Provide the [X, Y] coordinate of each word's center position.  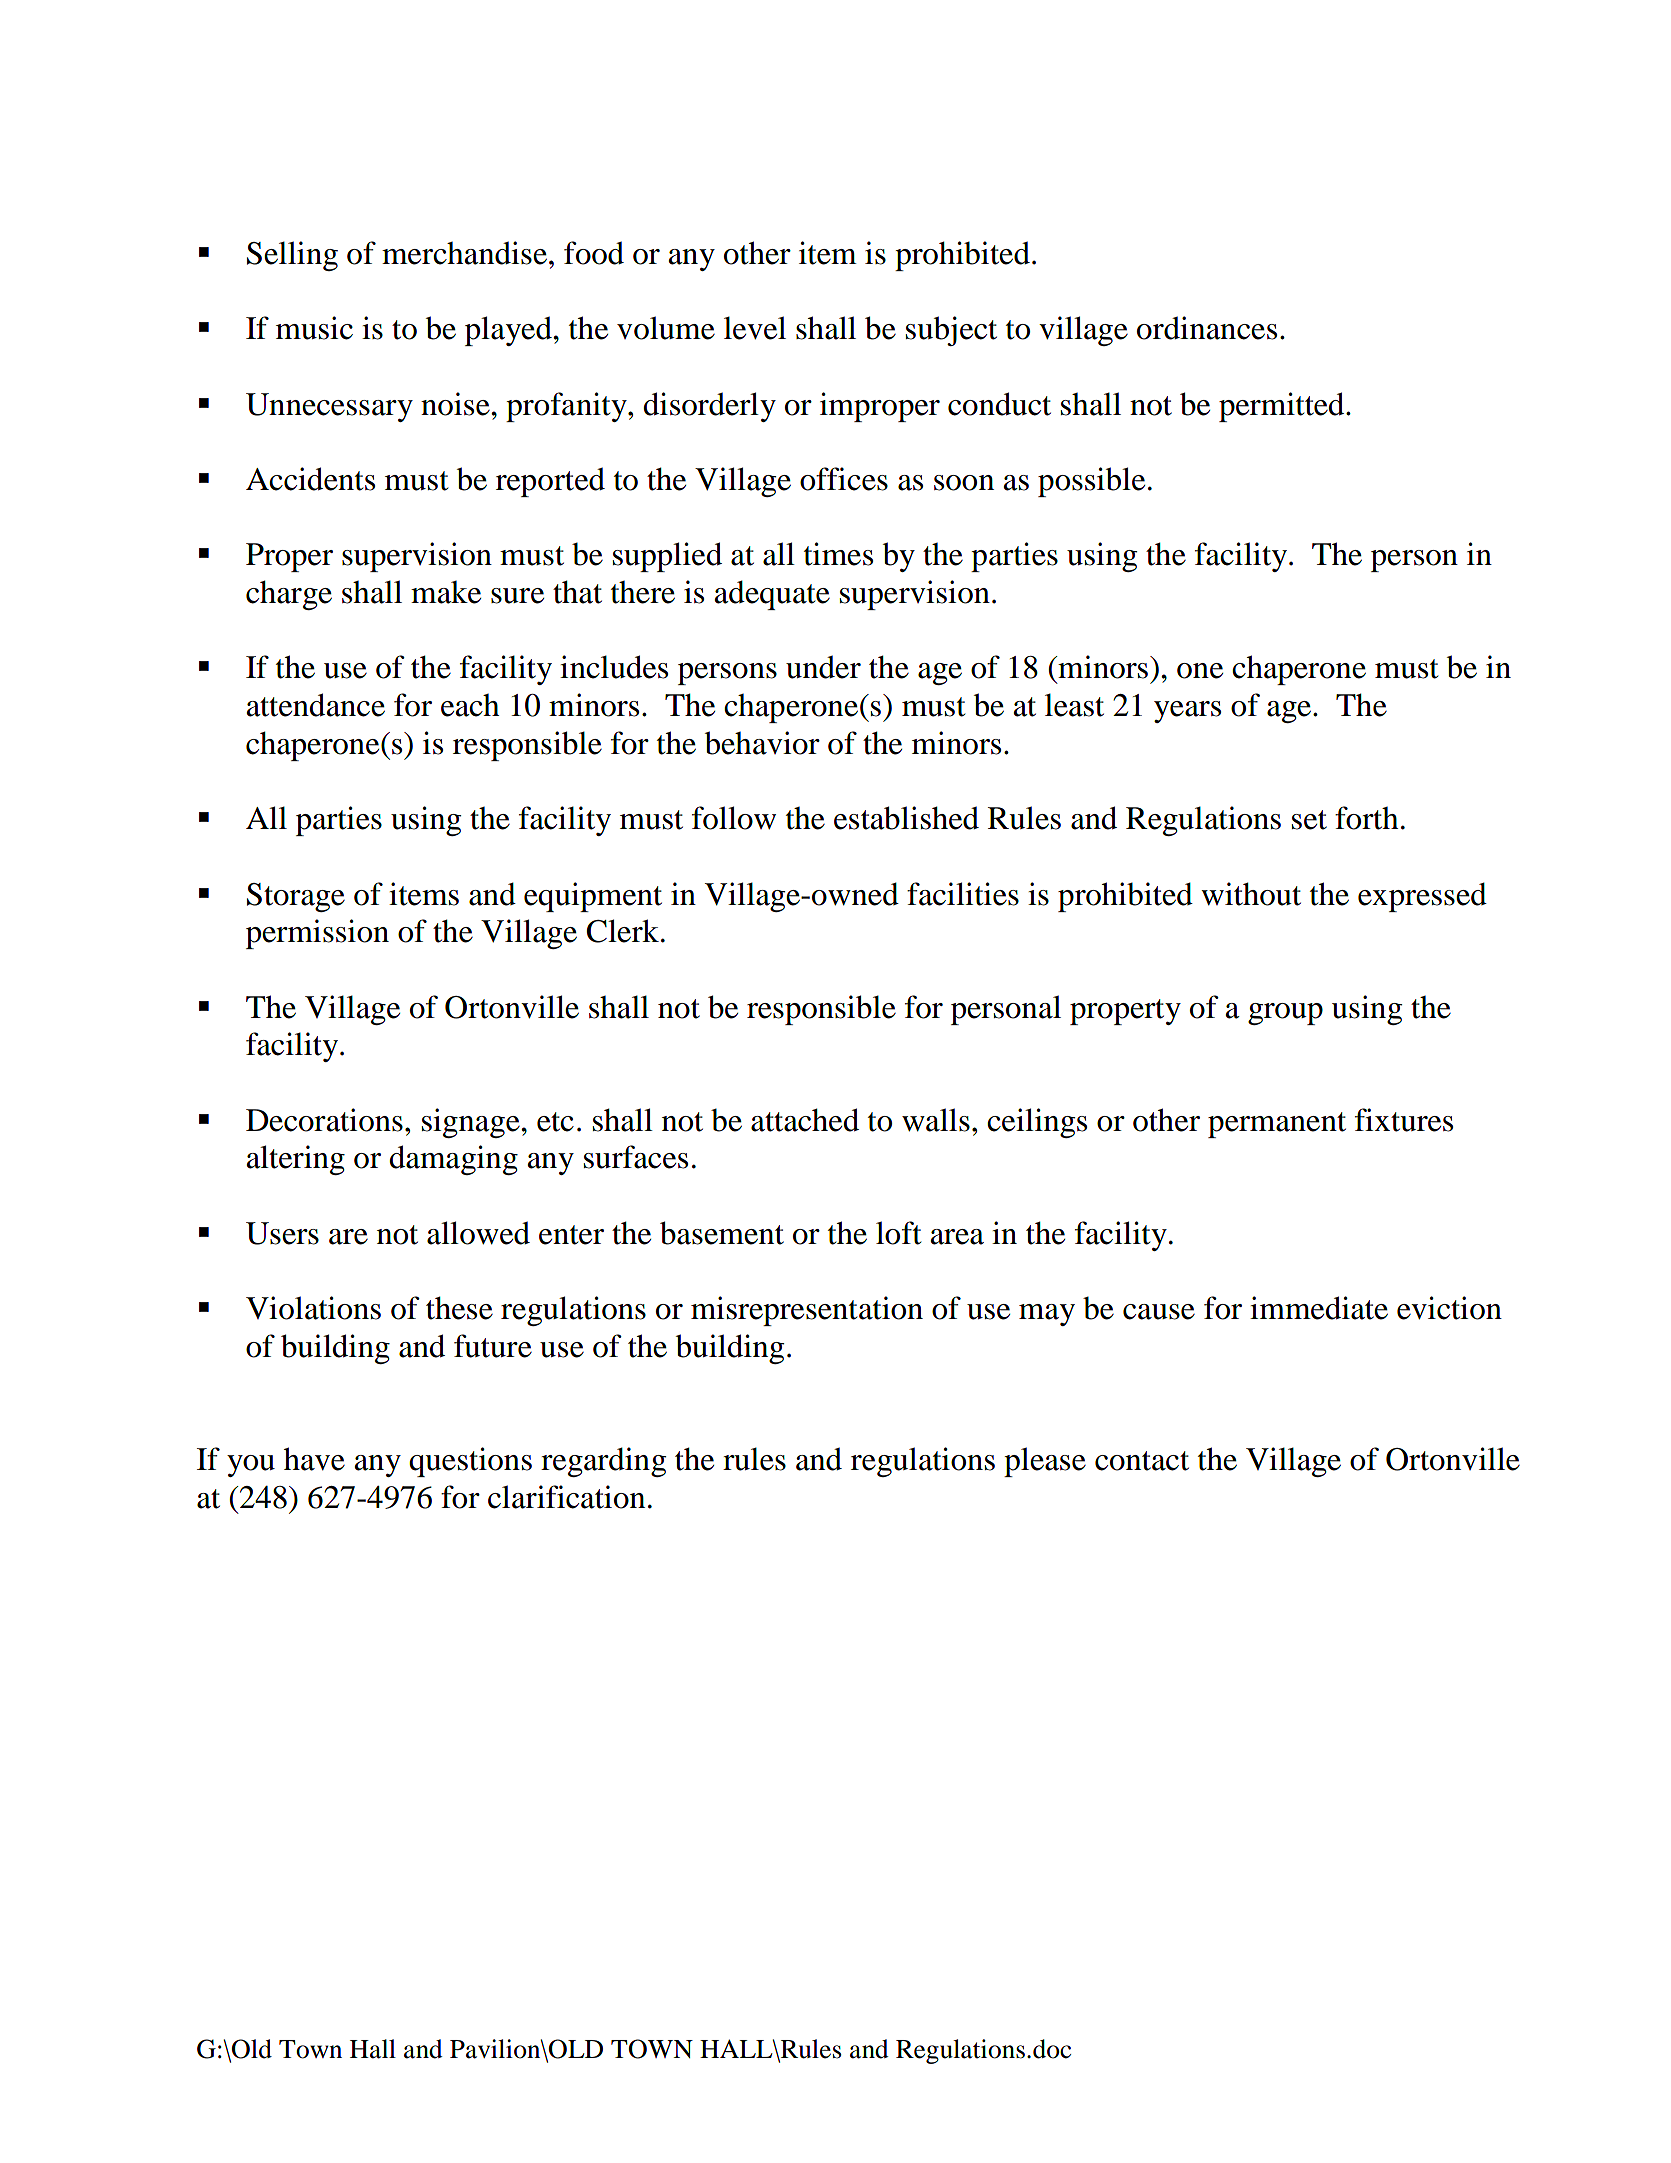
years [1187, 712]
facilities [963, 894]
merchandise [464, 253]
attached [805, 1120]
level [755, 328]
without [1251, 894]
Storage [296, 897]
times [838, 554]
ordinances [1207, 328]
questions [470, 1462]
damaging [453, 1160]
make [446, 592]
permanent [1277, 1125]
